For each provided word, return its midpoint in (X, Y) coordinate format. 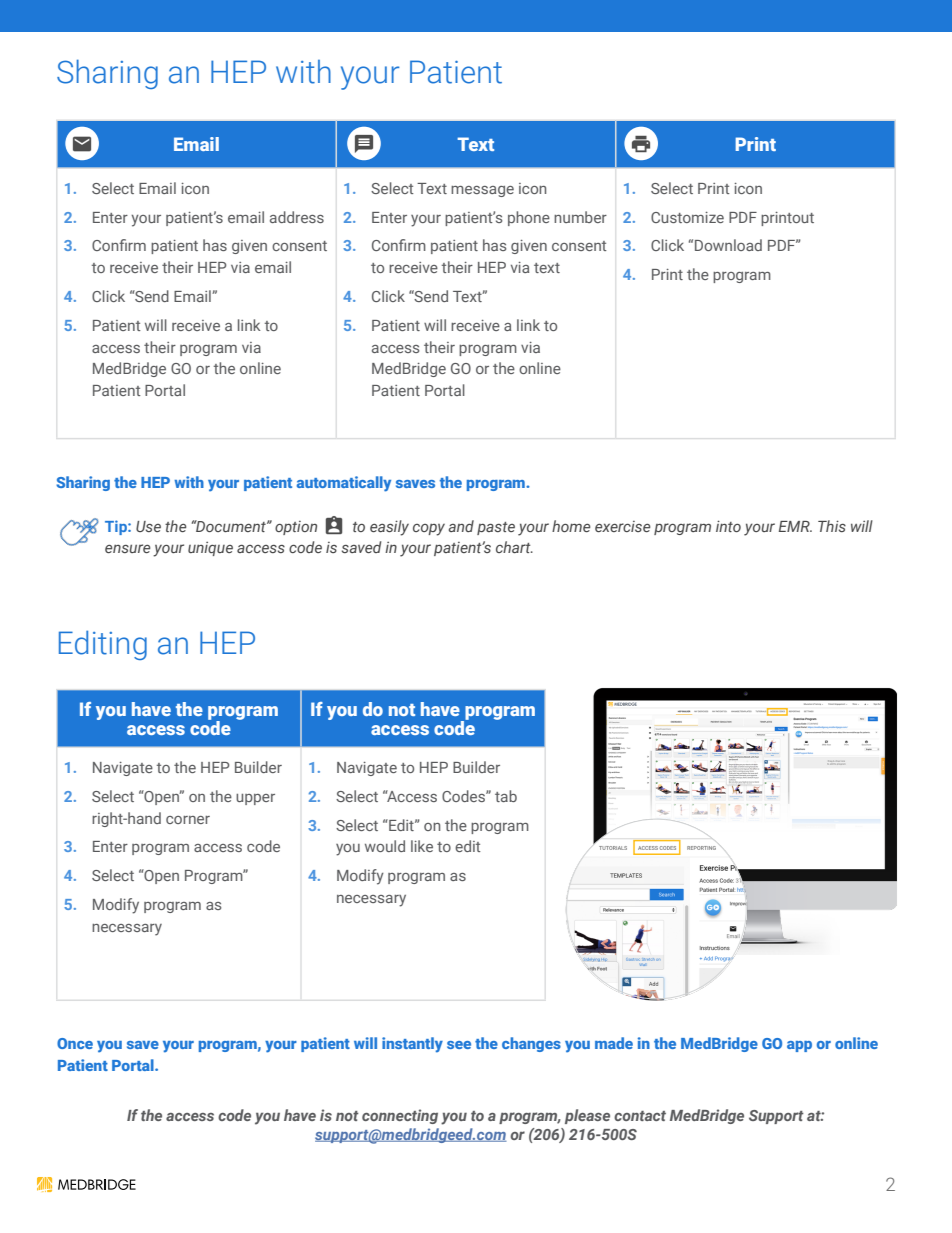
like (422, 846)
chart (514, 547)
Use (148, 526)
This (832, 526)
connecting (400, 1116)
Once (75, 1043)
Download (728, 245)
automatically (344, 484)
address (297, 217)
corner (188, 820)
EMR (795, 526)
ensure (127, 548)
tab (506, 796)
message (482, 191)
